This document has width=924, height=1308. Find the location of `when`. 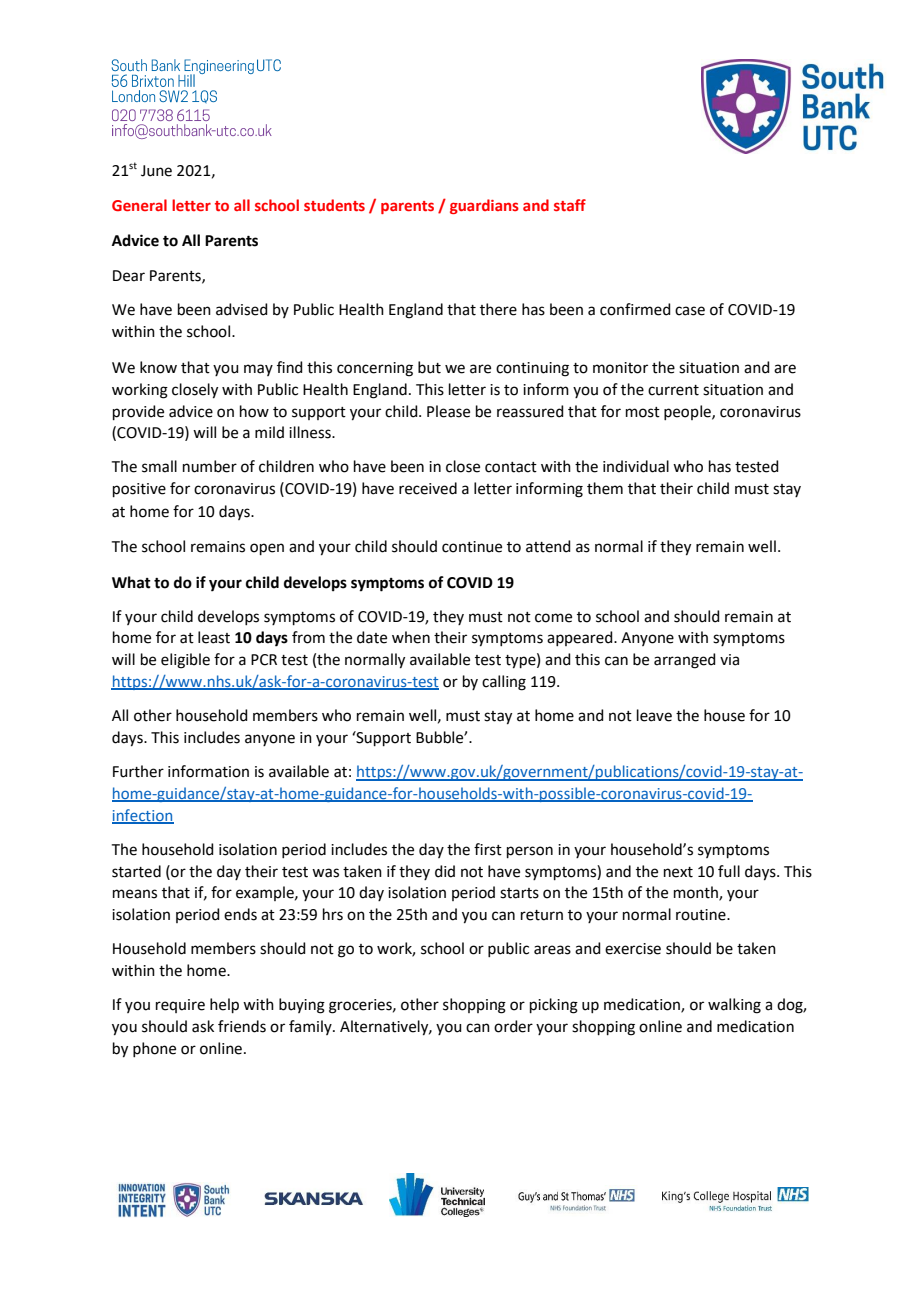

when is located at coordinates (411, 637).
